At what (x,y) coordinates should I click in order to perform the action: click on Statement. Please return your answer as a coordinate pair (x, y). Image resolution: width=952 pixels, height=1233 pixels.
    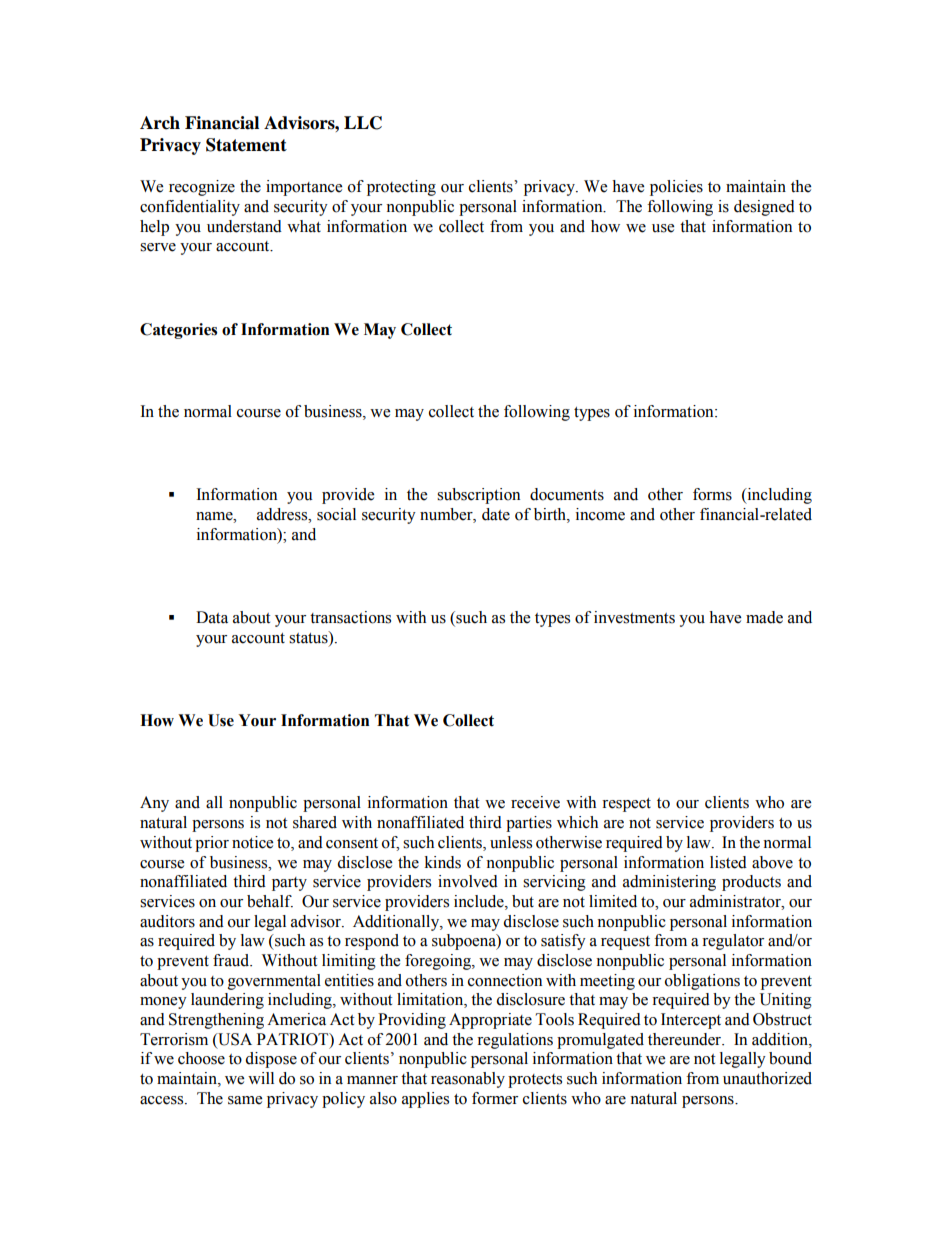
    Looking at the image, I should click on (246, 145).
